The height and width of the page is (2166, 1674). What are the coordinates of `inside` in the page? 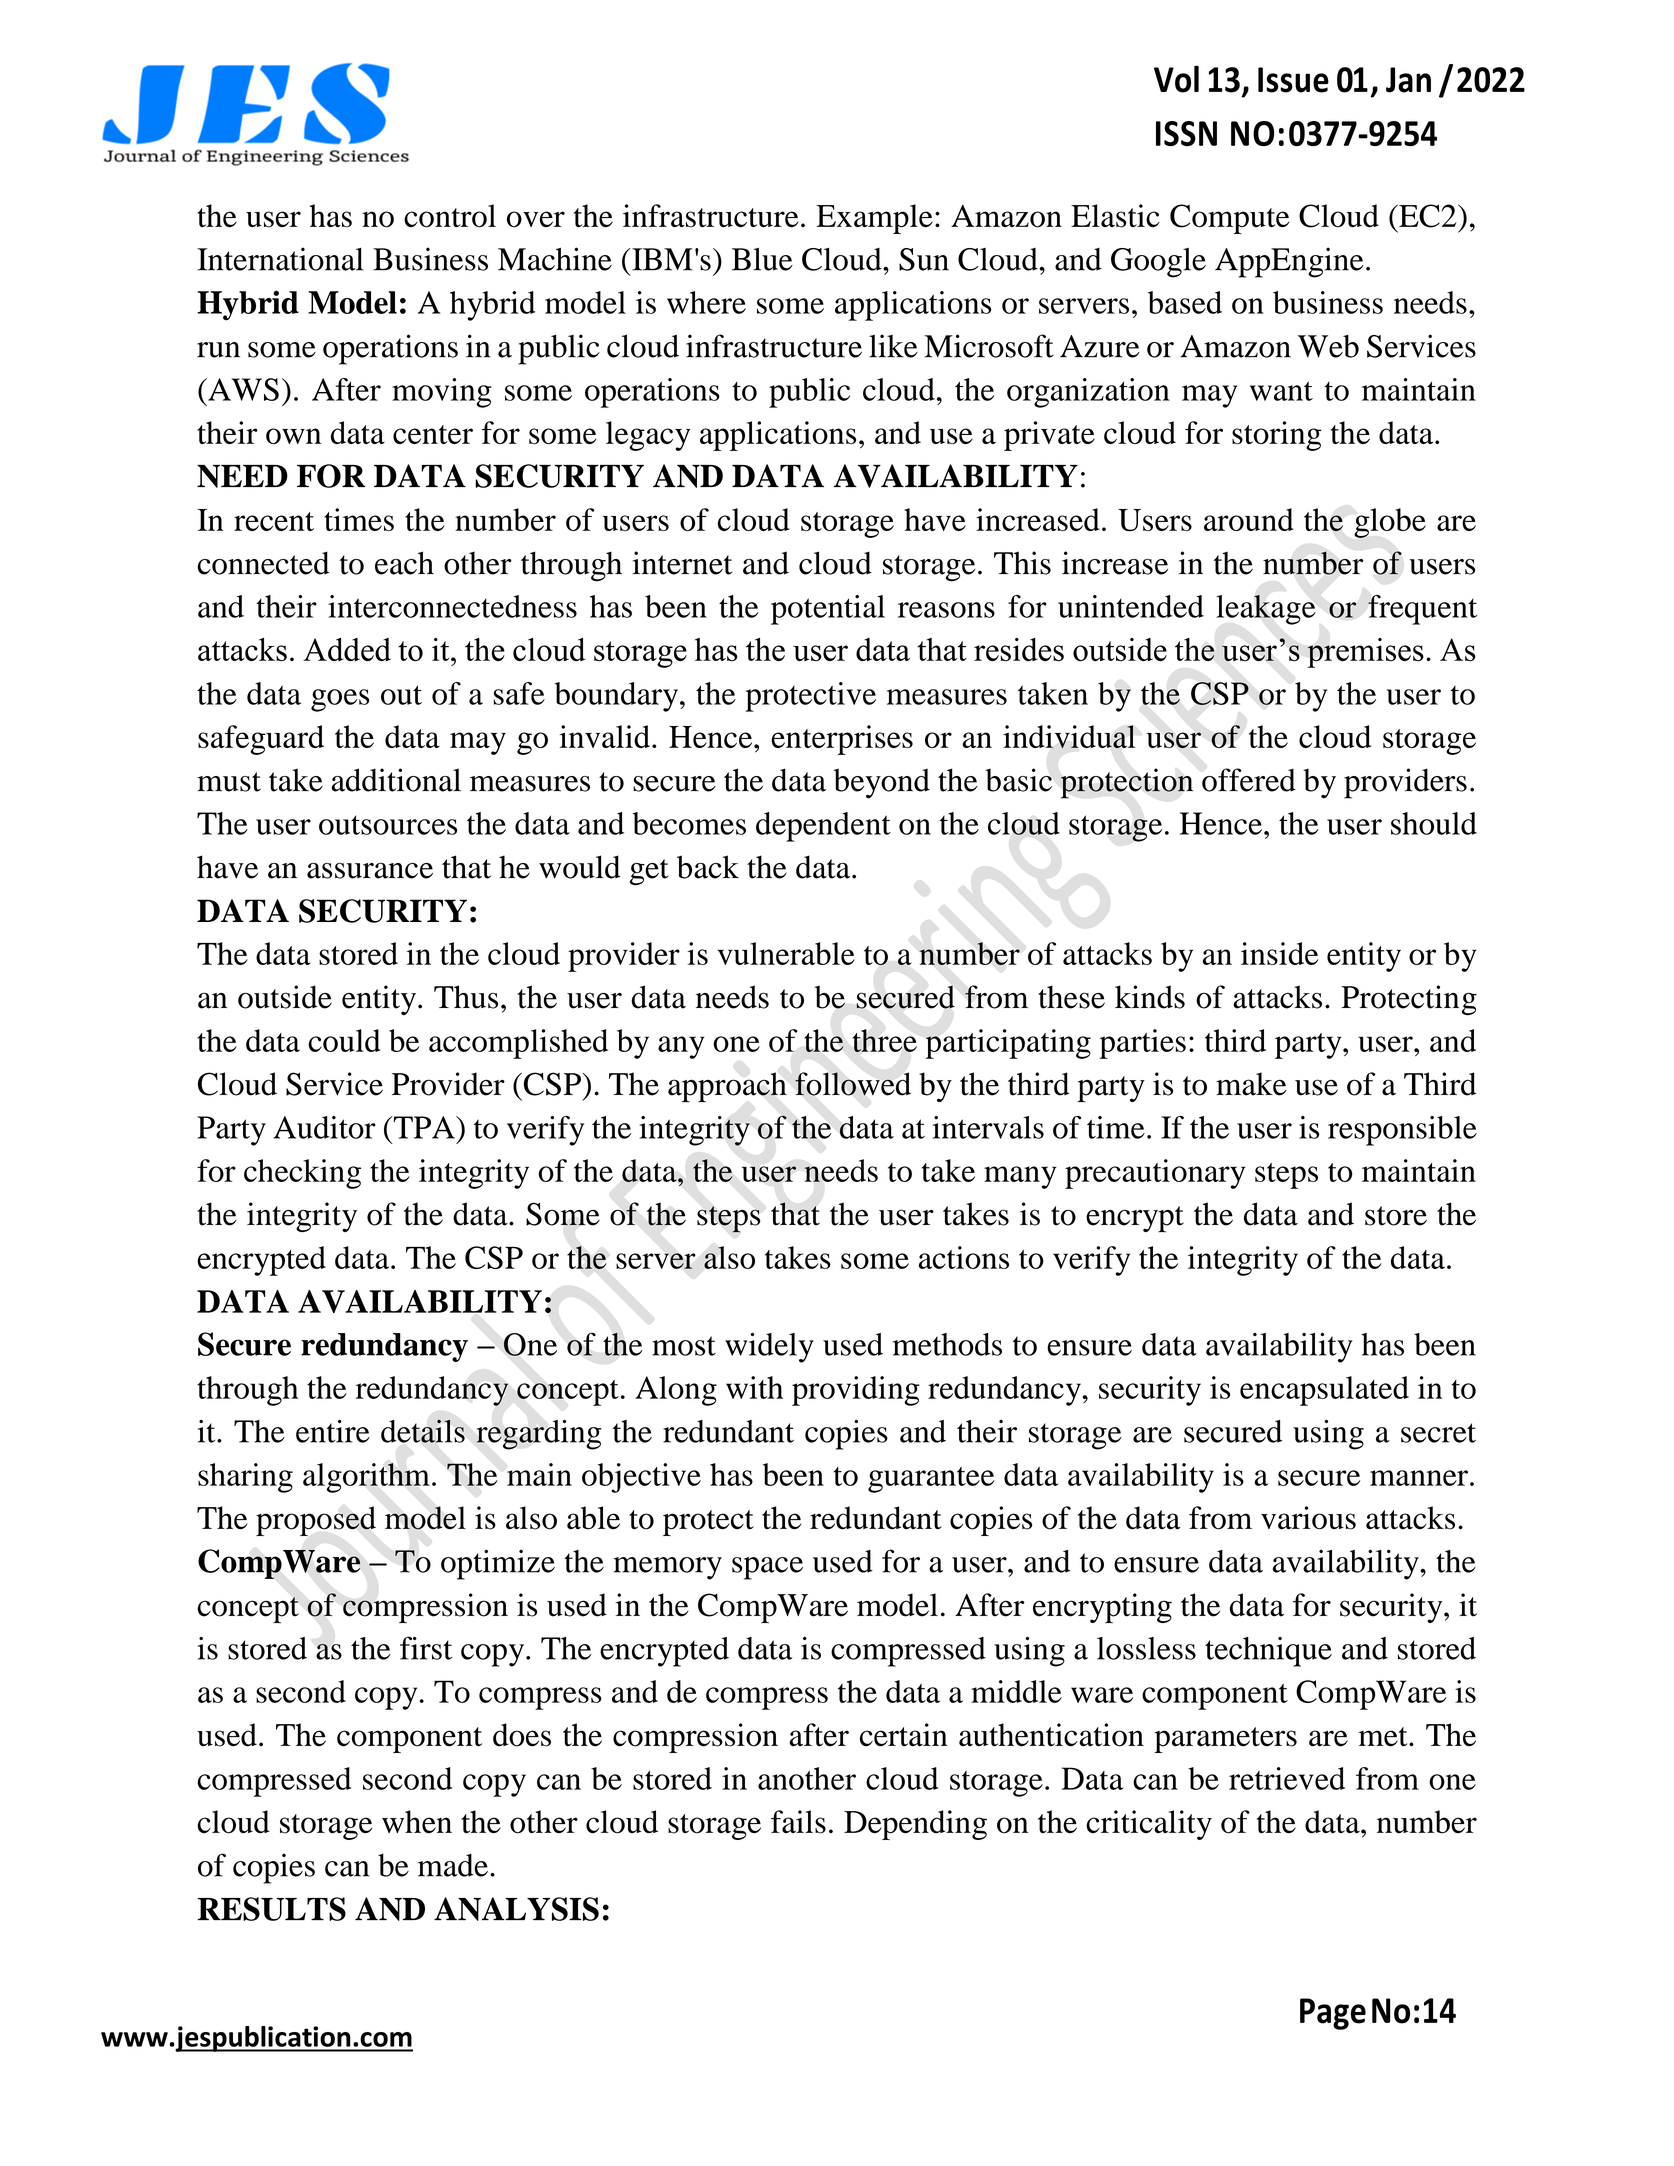 It's located at (1279, 953).
